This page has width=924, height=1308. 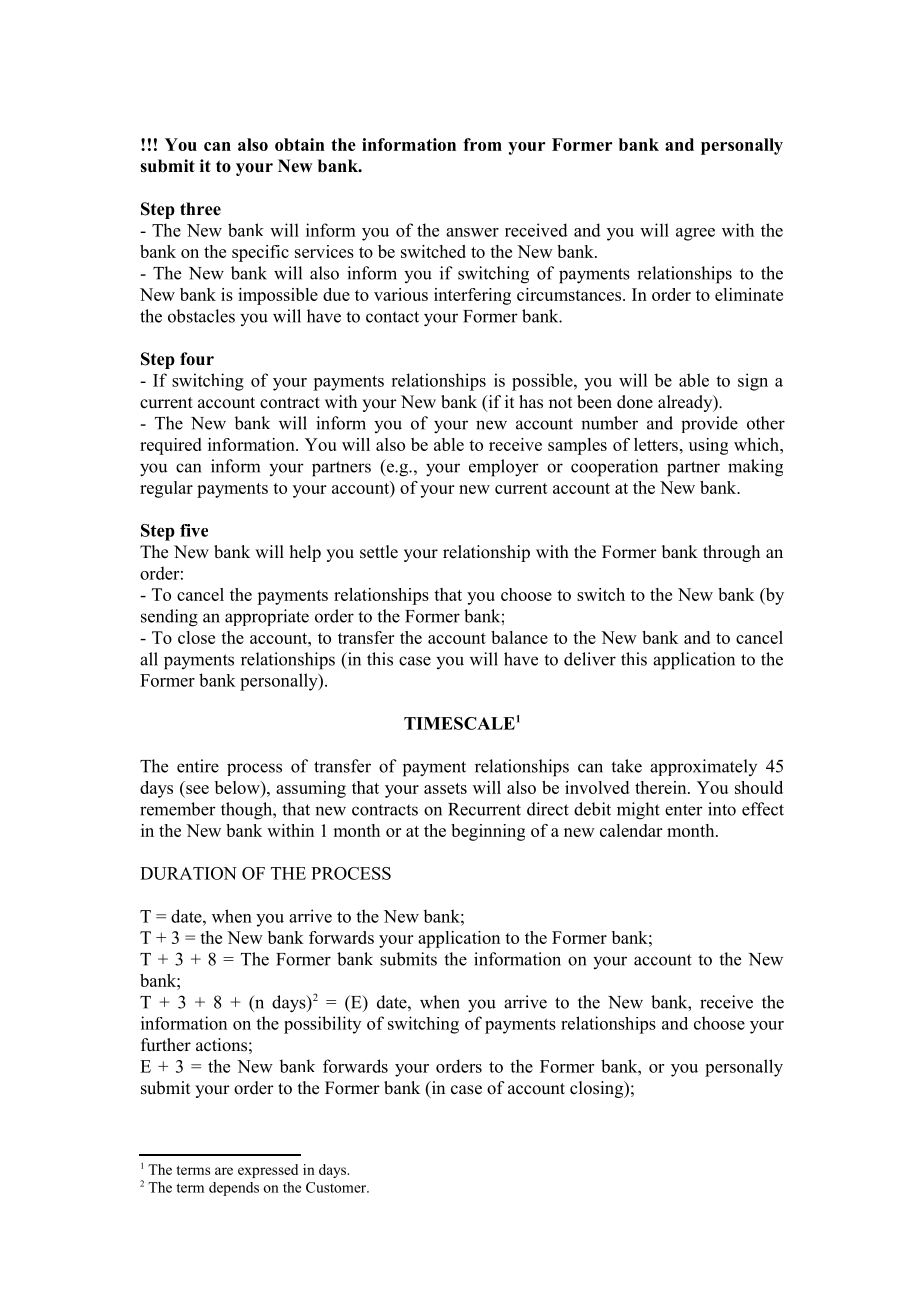 I want to click on Customer, so click(x=337, y=1187).
